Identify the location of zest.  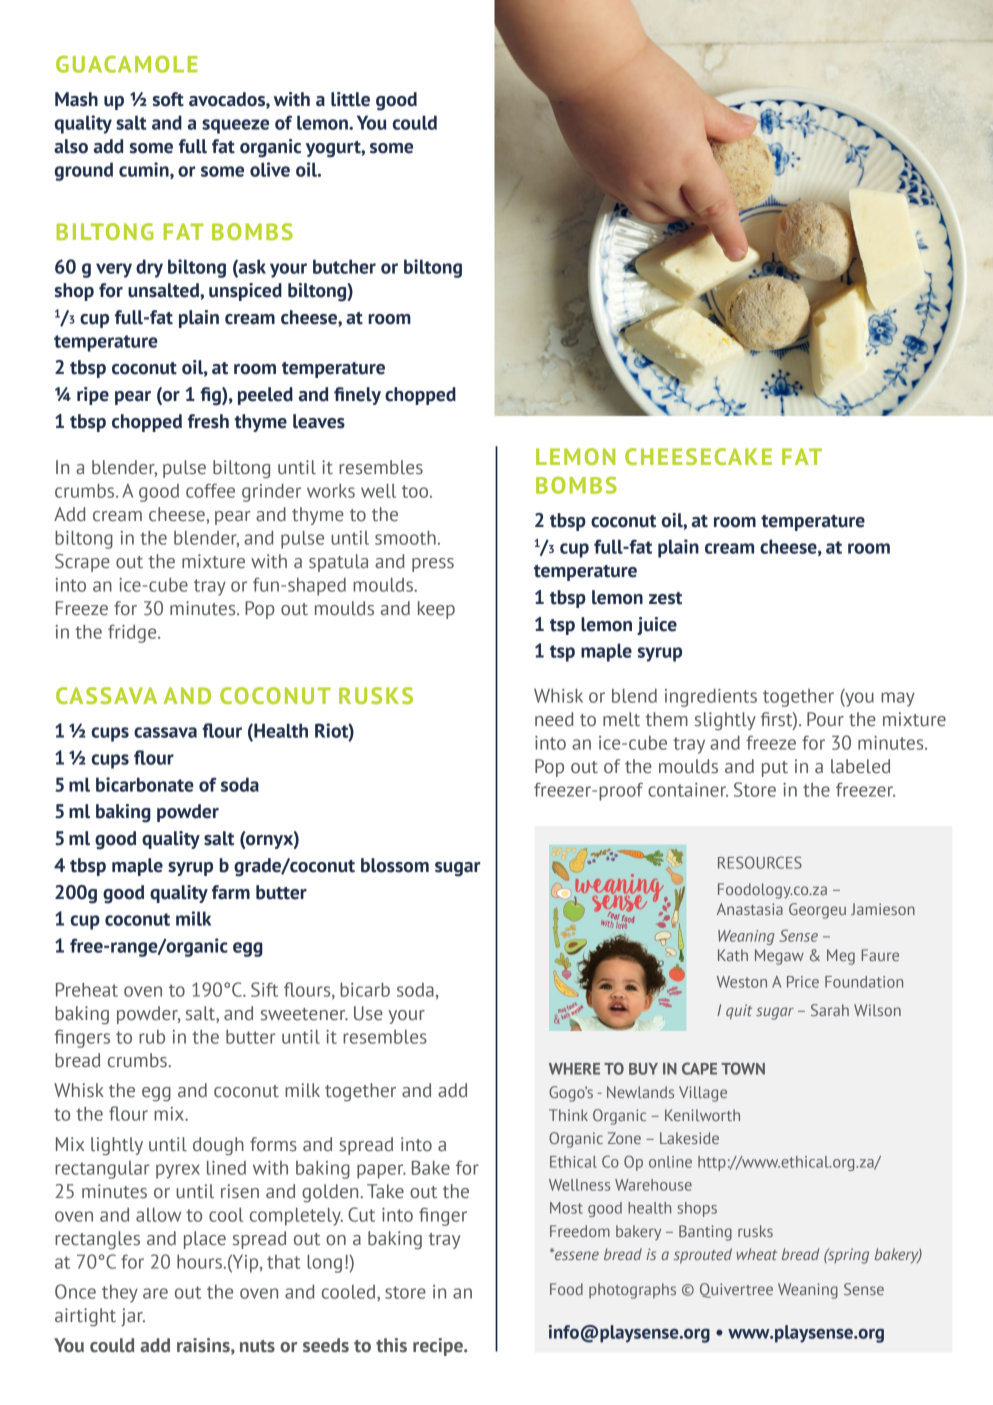
(665, 598).
